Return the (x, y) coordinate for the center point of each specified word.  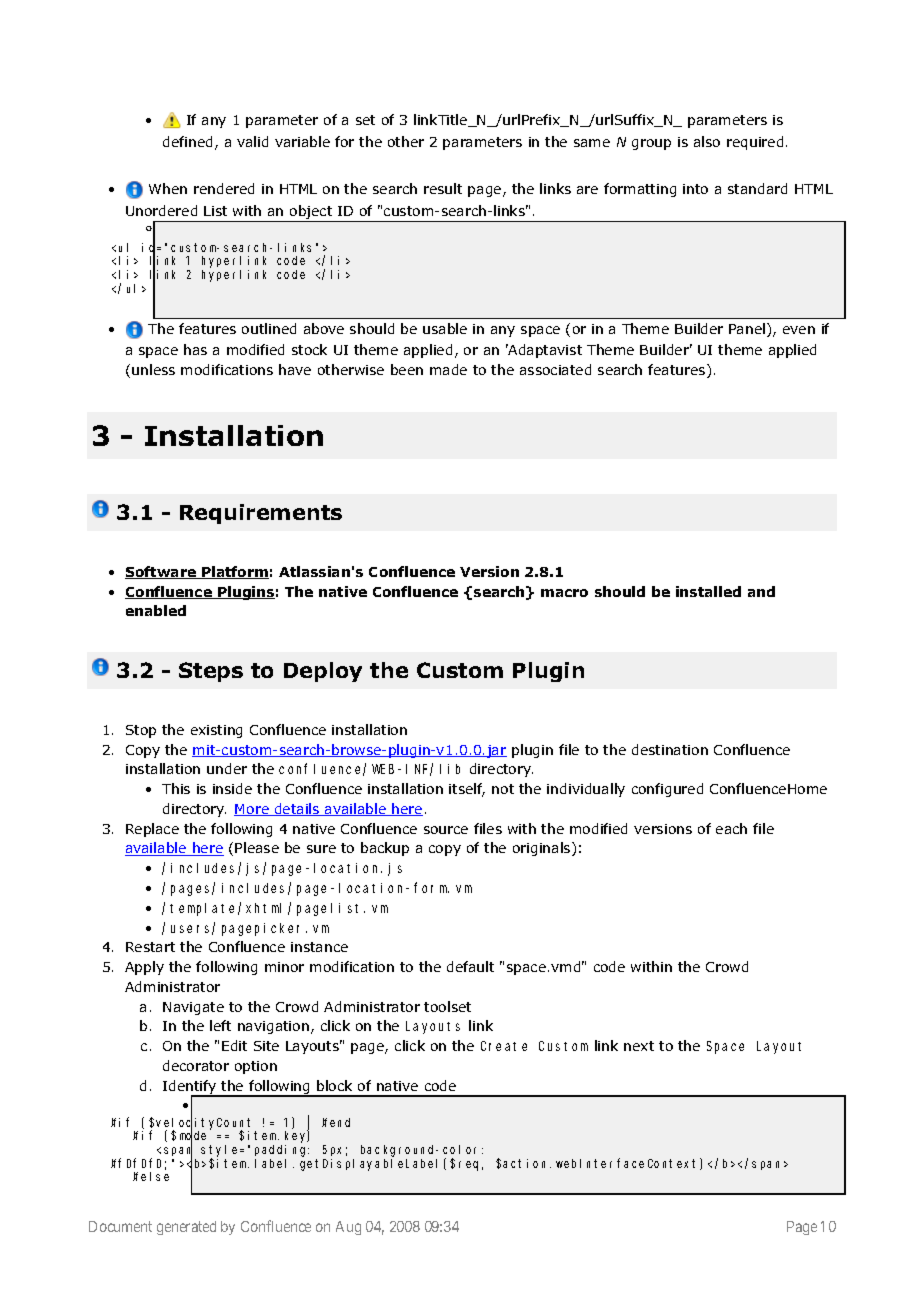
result (443, 188)
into (695, 189)
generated (186, 1228)
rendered (224, 188)
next (639, 1046)
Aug (348, 1228)
